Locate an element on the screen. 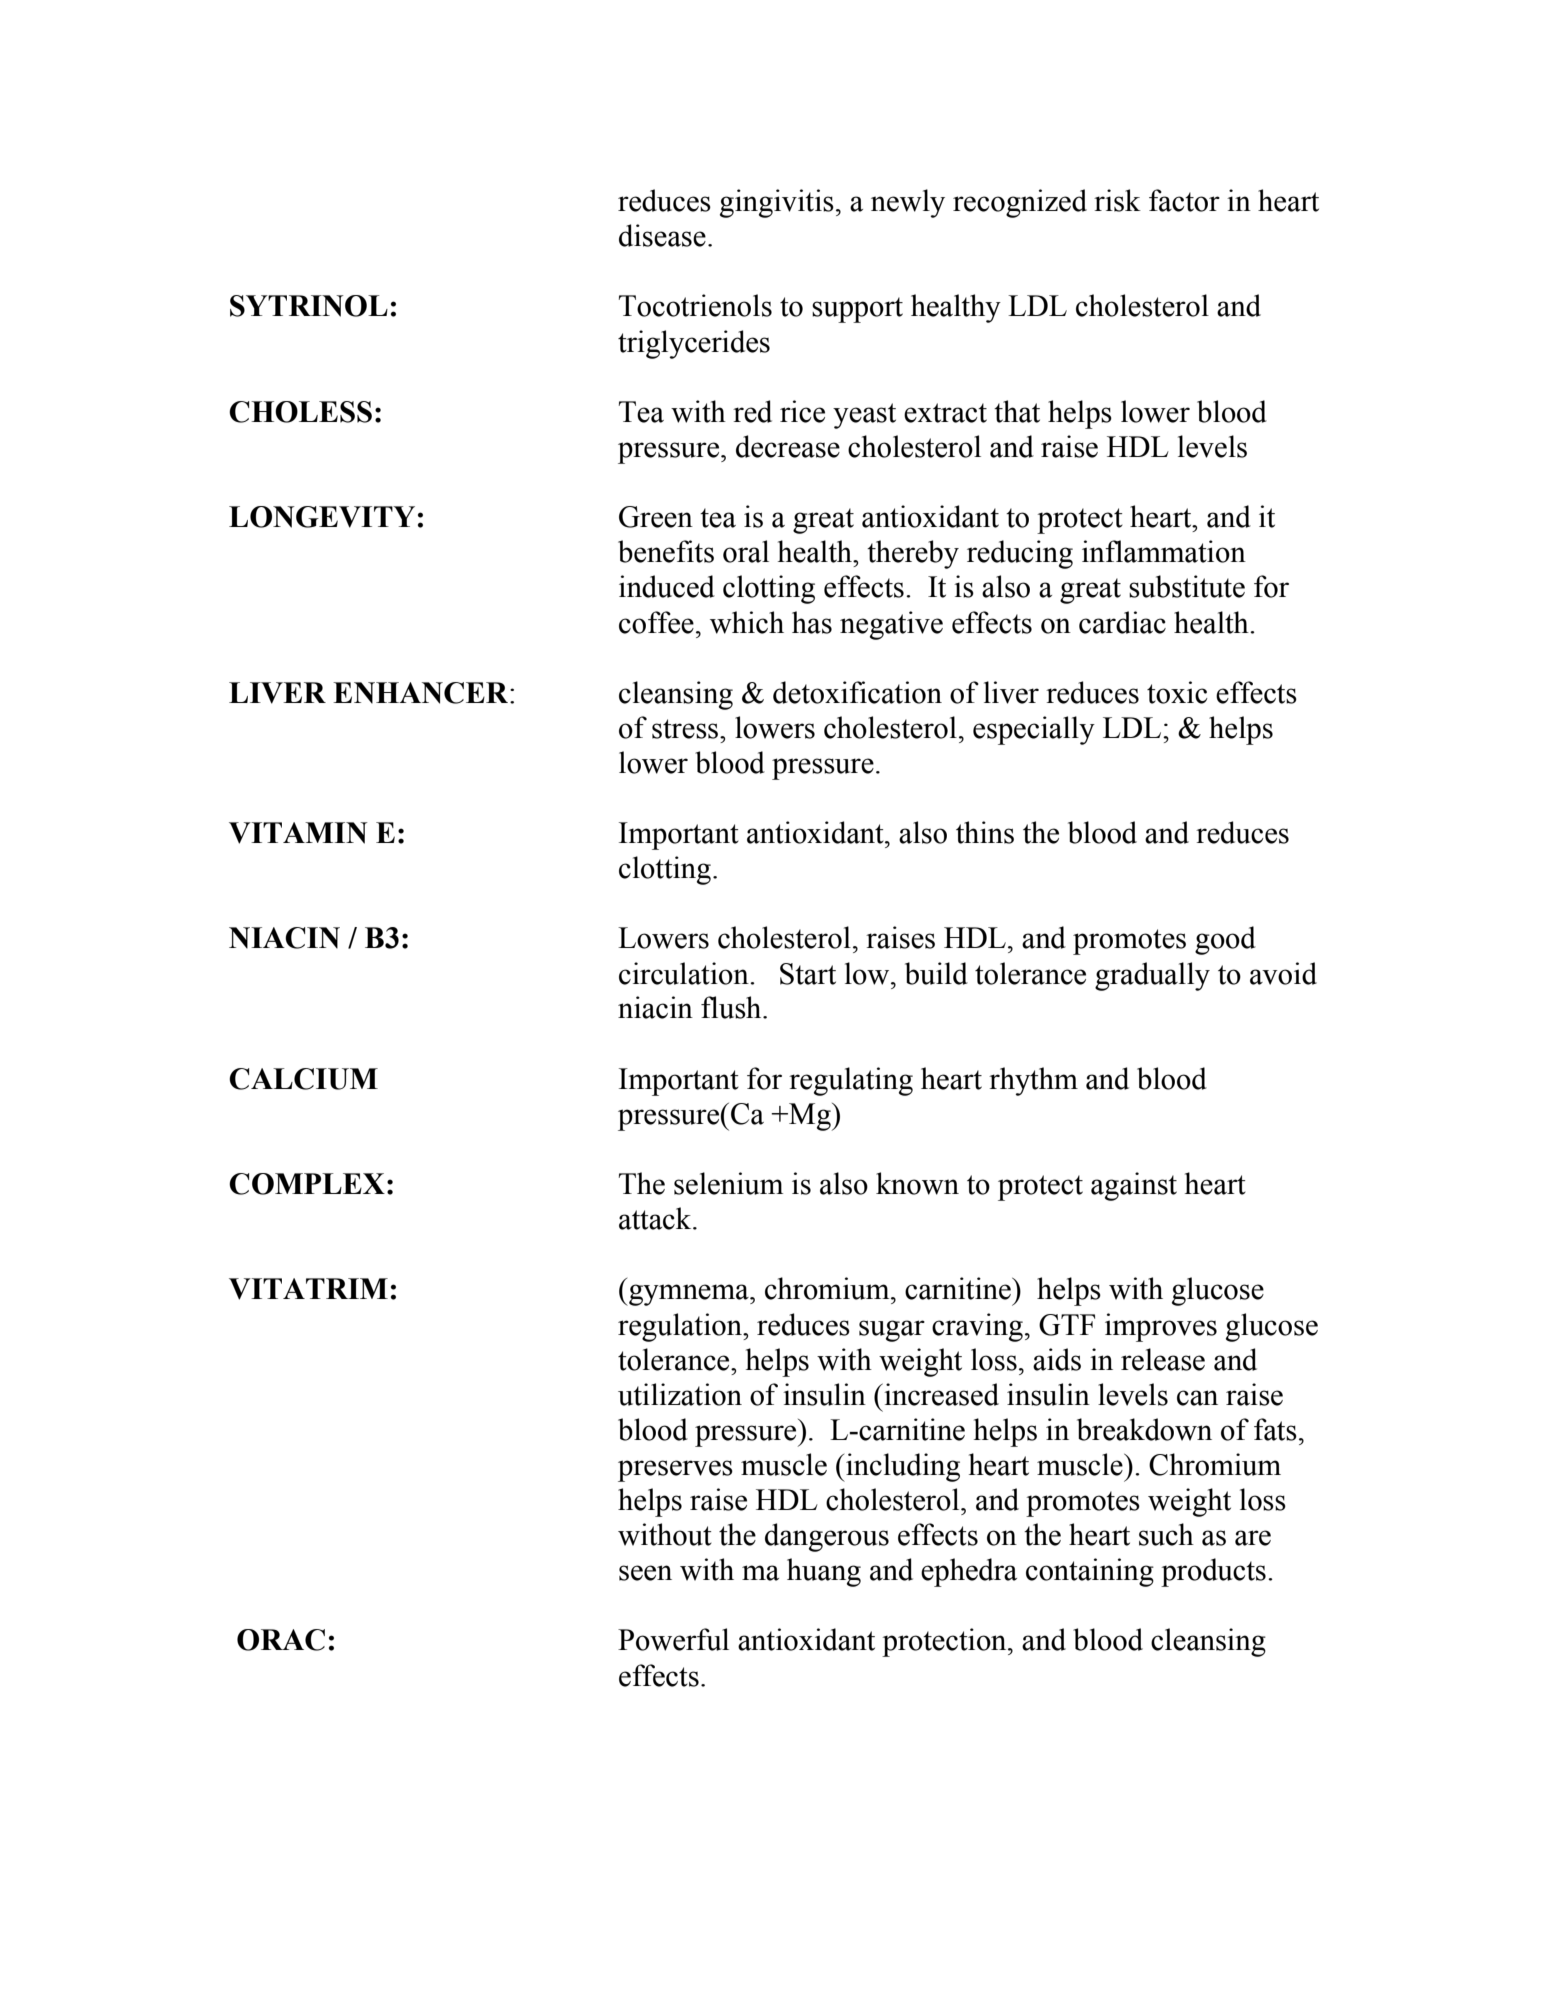 This screenshot has height=2015, width=1557. good is located at coordinates (1225, 940).
